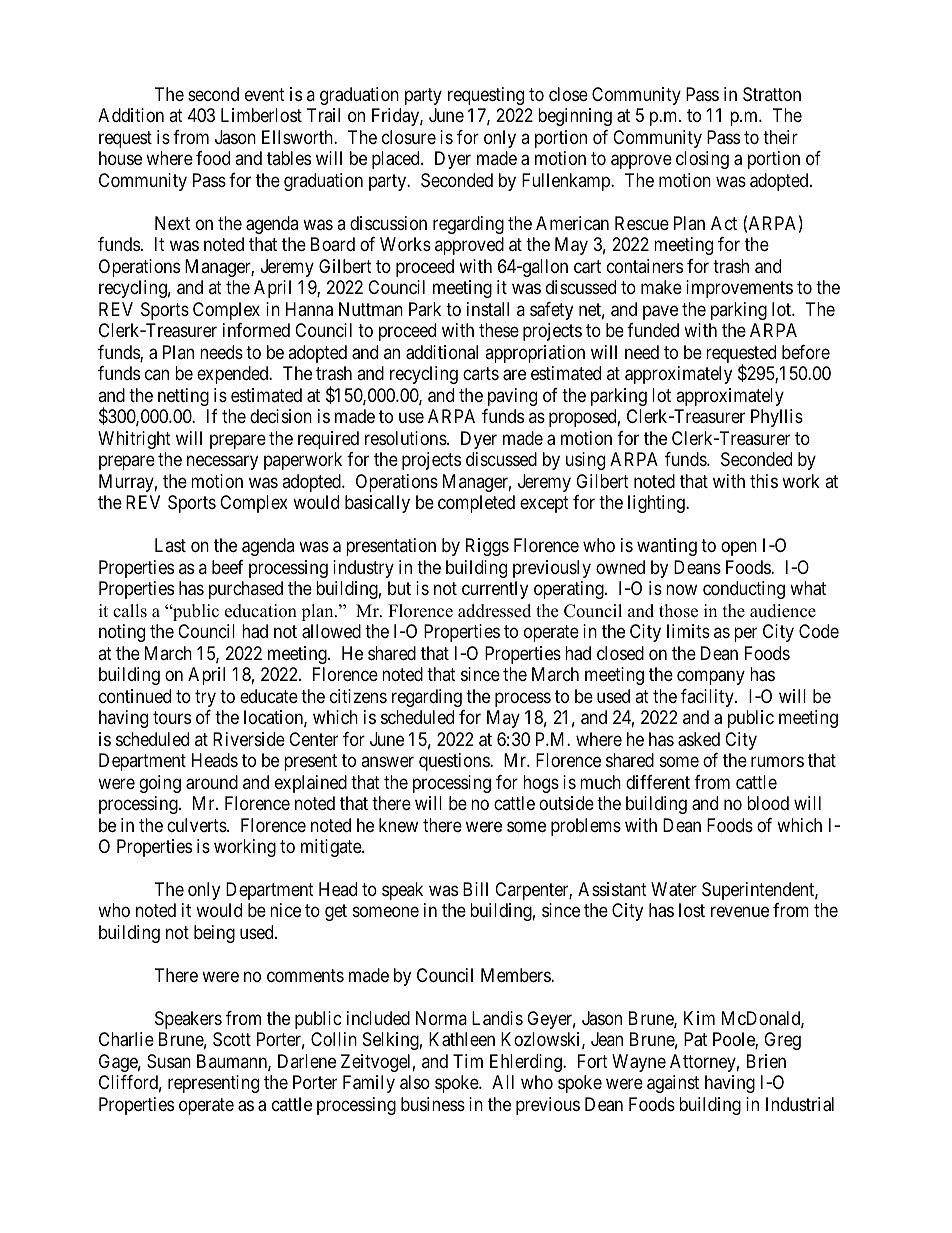 The height and width of the image is (1233, 952). I want to click on event, so click(265, 94).
